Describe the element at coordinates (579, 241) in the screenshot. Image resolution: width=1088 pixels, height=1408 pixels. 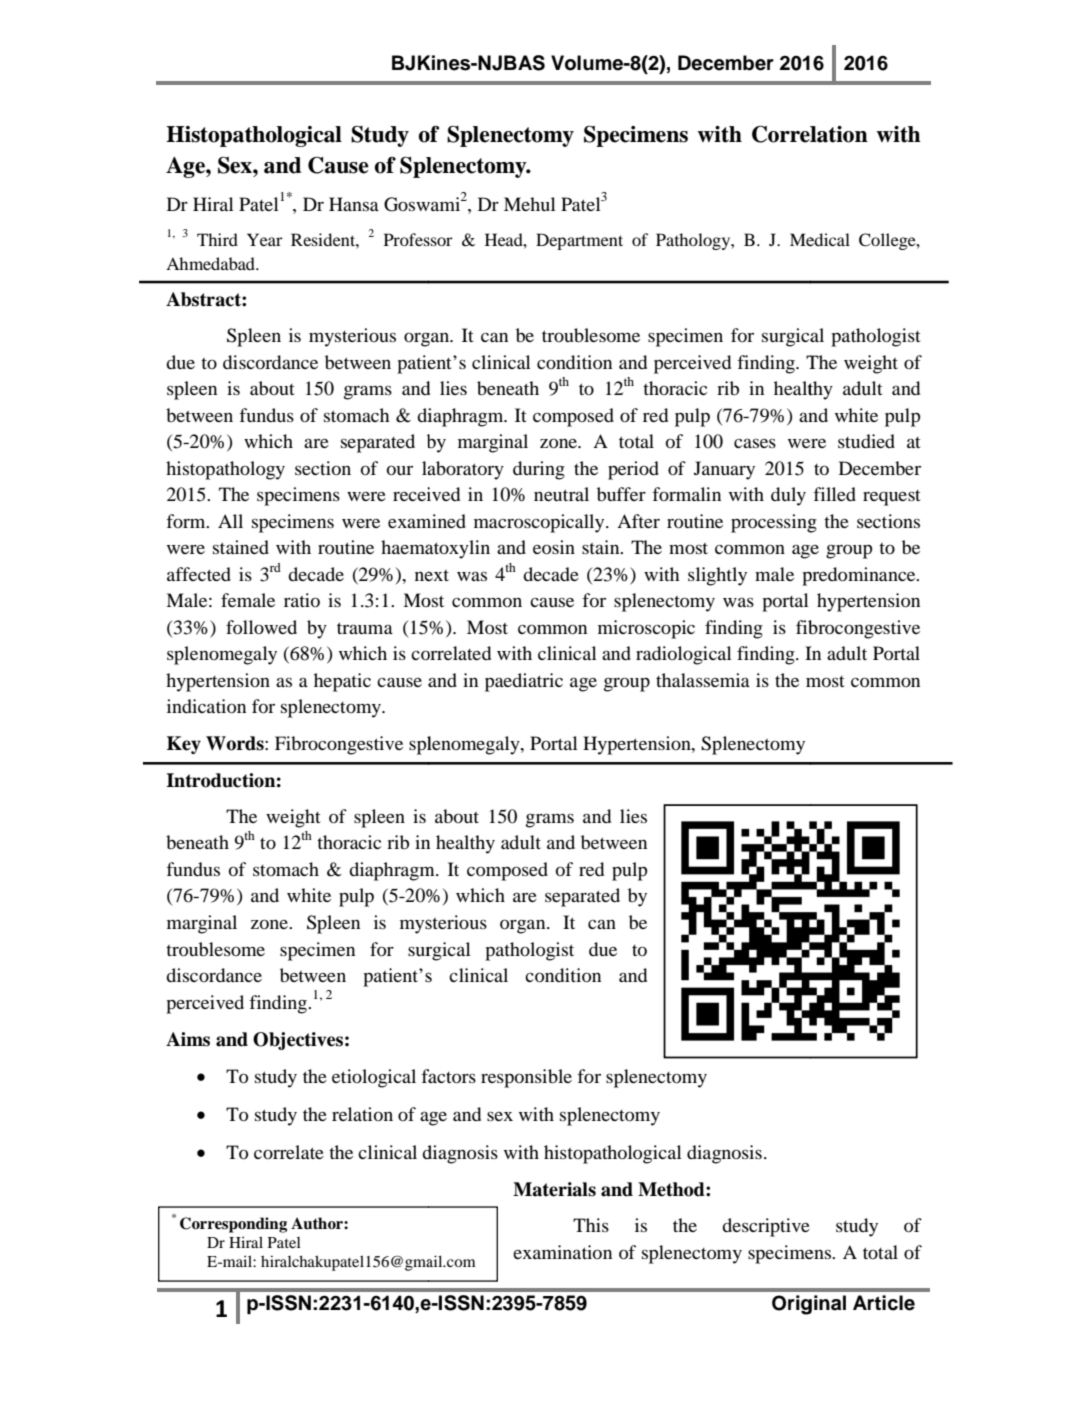
I see `Department` at that location.
